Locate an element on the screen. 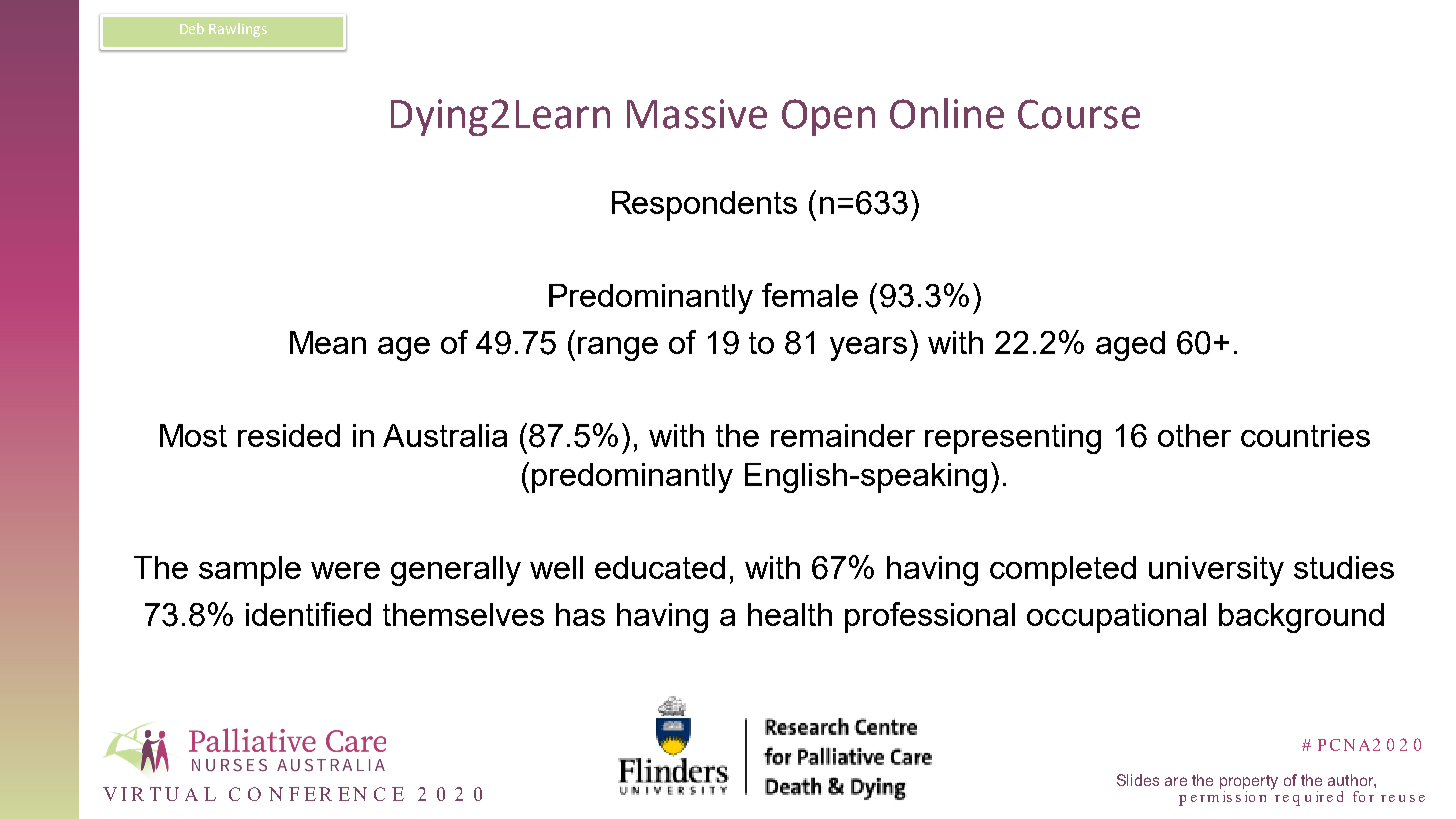 This screenshot has width=1456, height=819. university is located at coordinates (1216, 571).
